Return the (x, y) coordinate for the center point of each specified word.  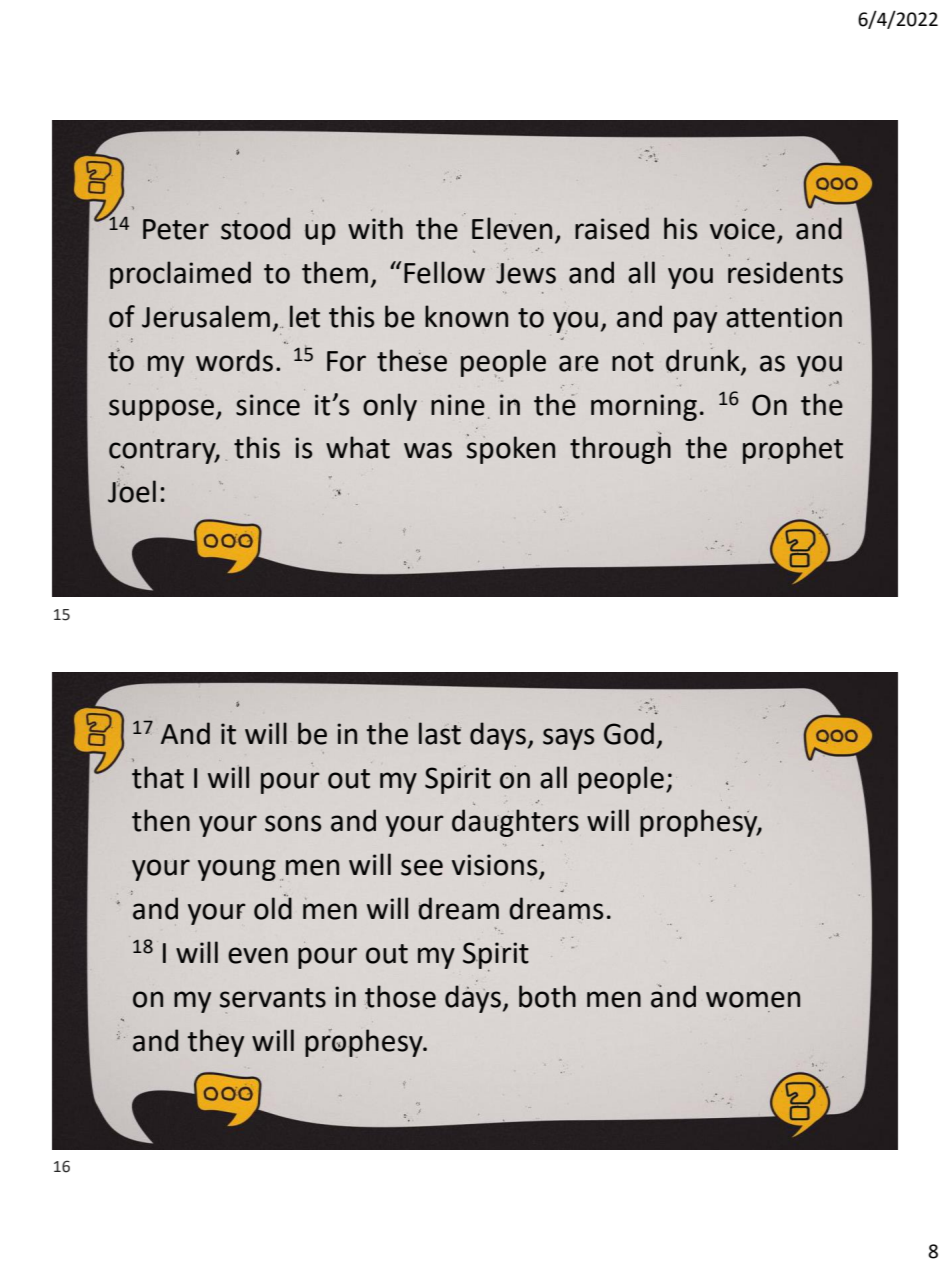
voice (742, 229)
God (629, 733)
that (158, 777)
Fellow (444, 272)
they (216, 1043)
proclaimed (180, 275)
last (440, 733)
